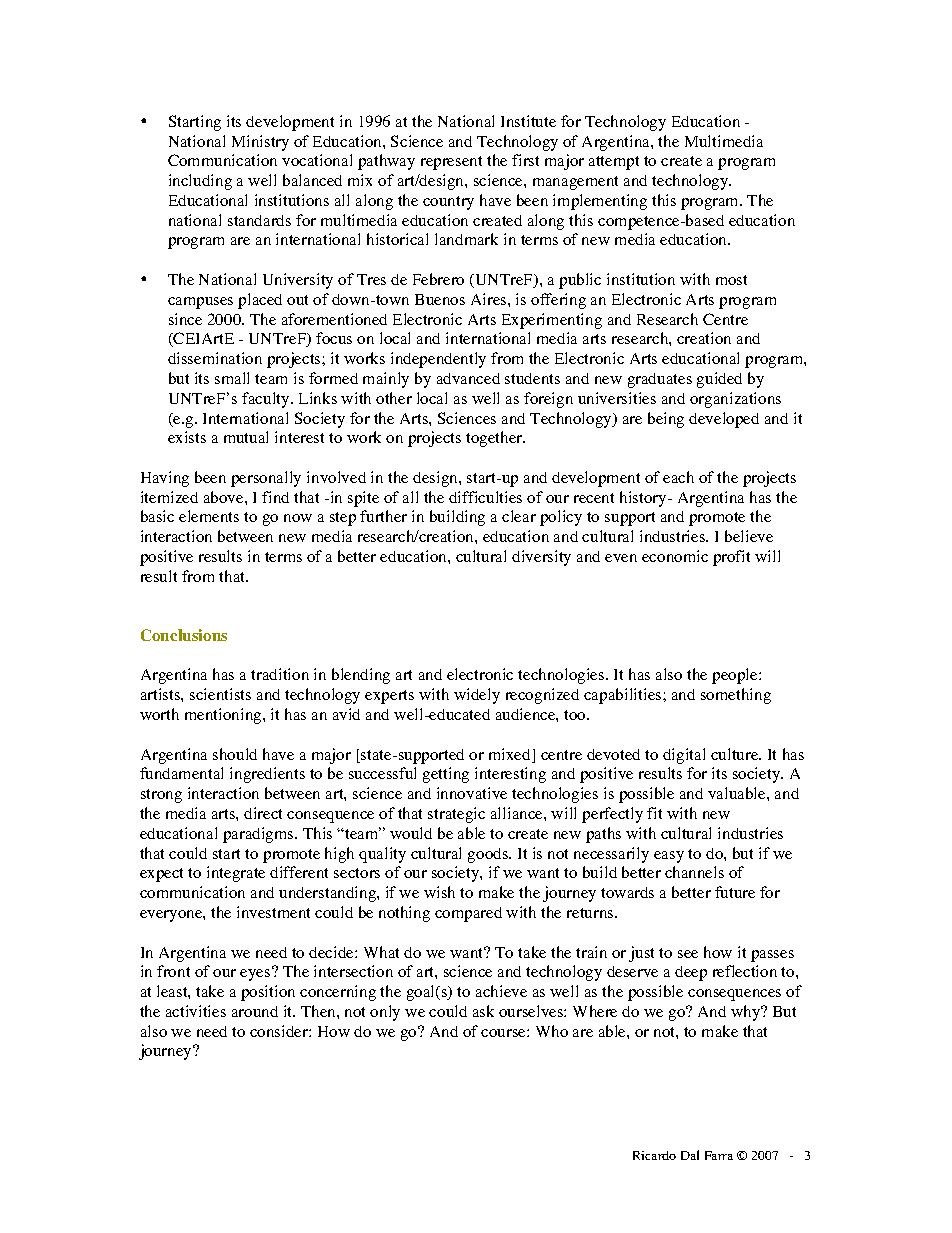  I want to click on Ministry, so click(260, 143).
